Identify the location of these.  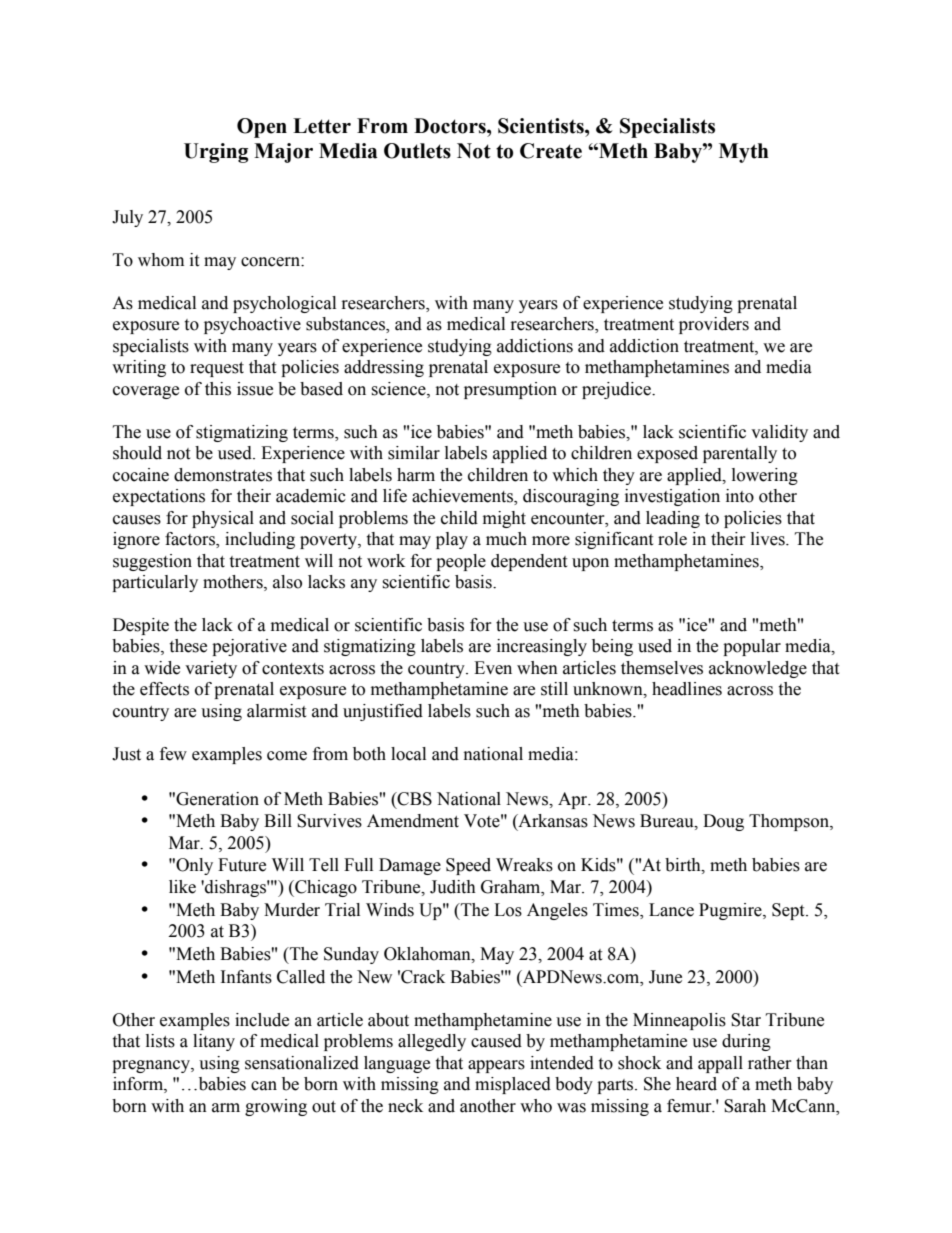
(188, 646).
